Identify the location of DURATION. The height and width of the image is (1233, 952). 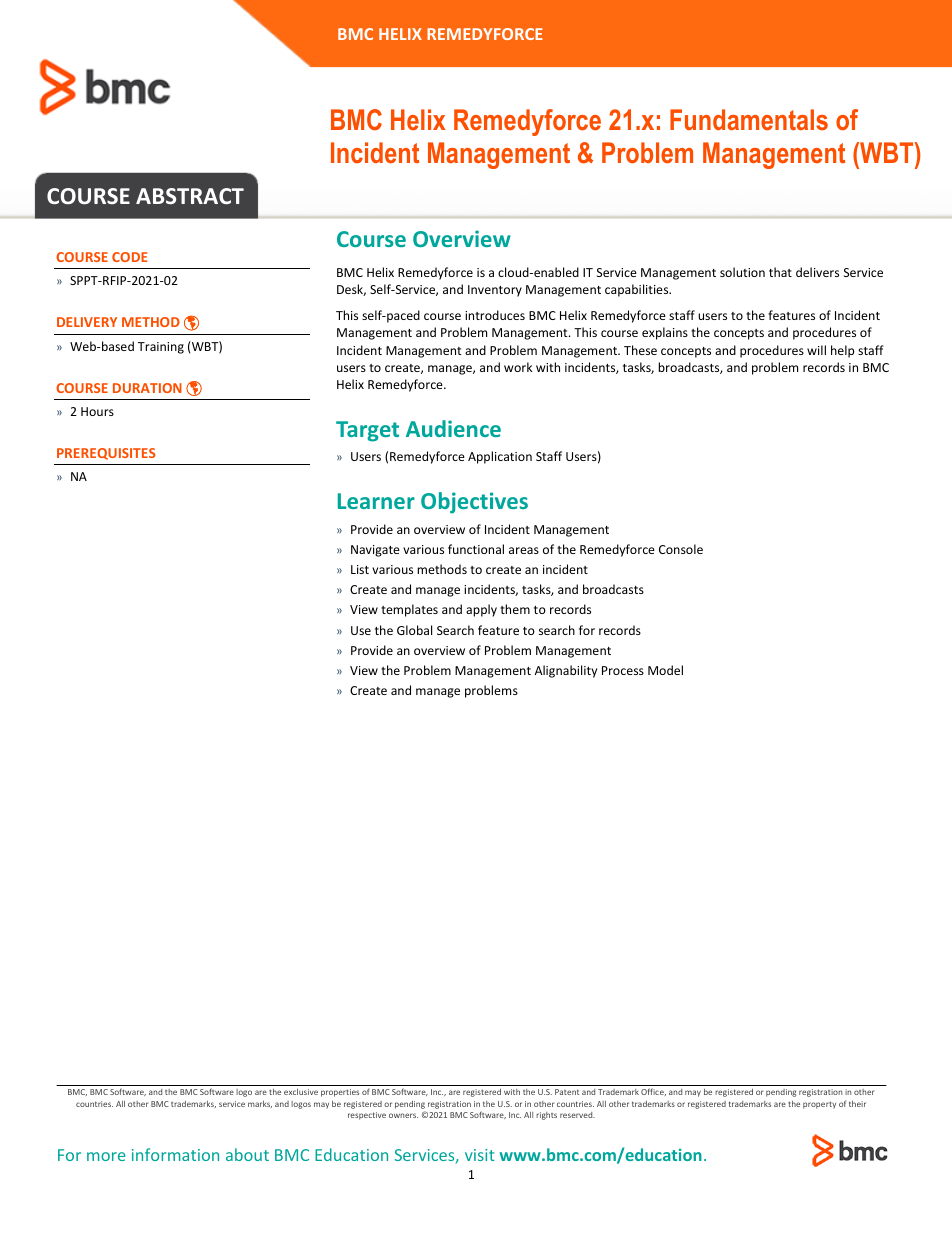
(147, 388).
